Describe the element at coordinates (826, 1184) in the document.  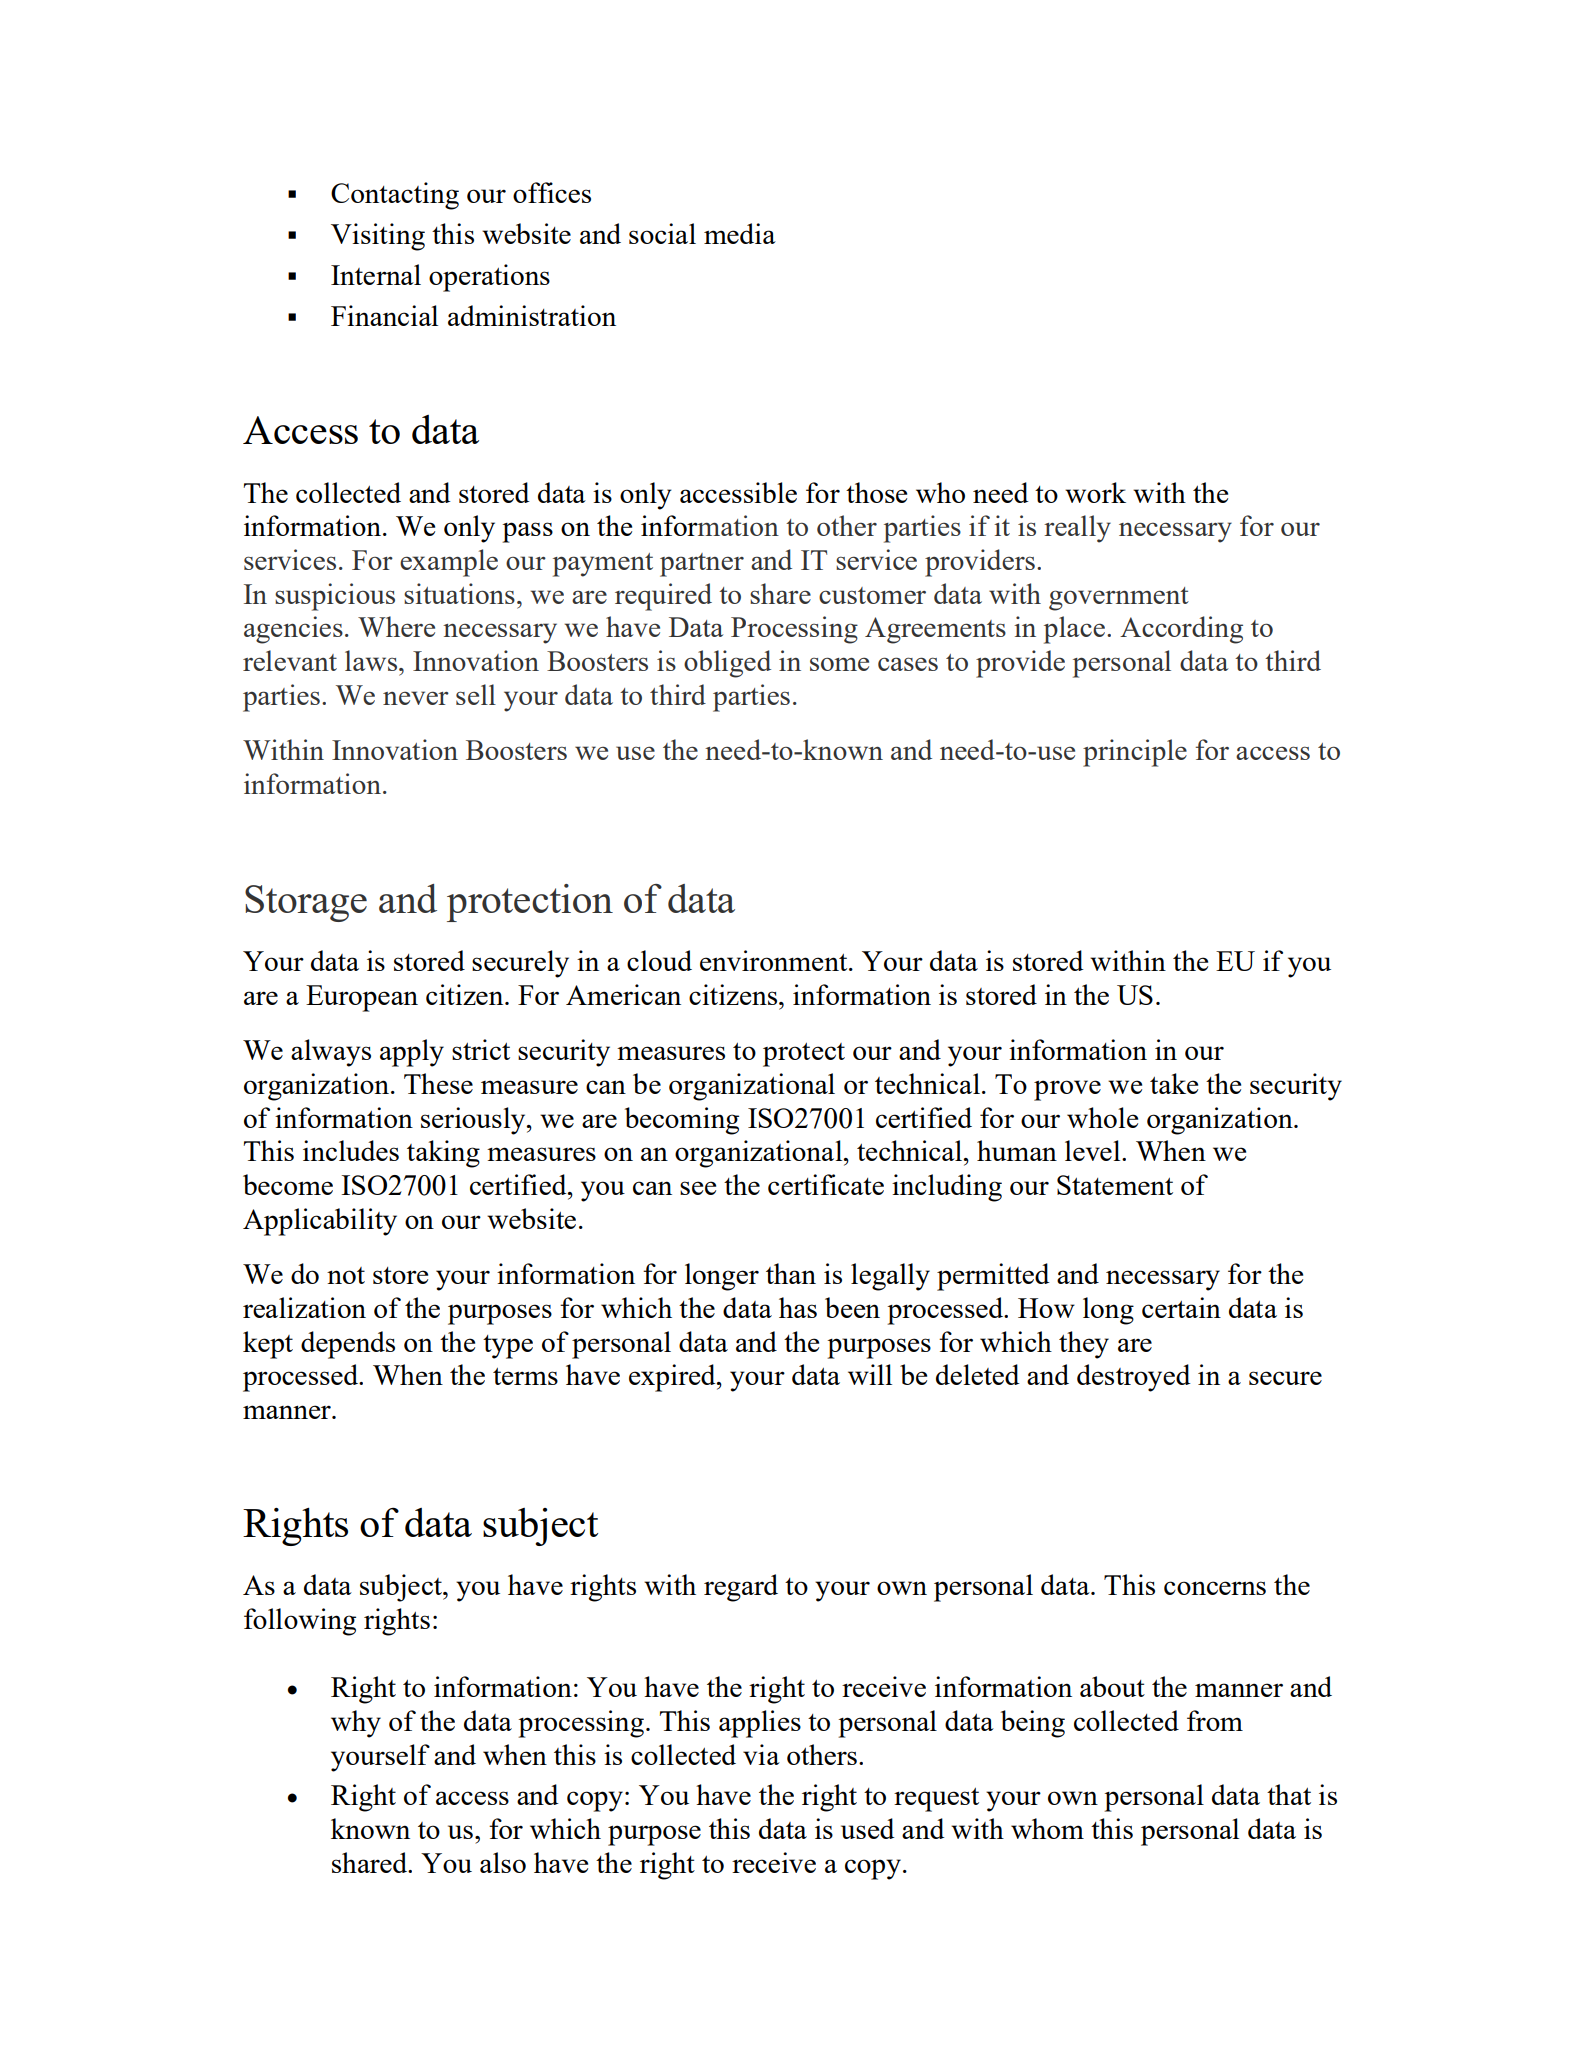
I see `certificate` at that location.
